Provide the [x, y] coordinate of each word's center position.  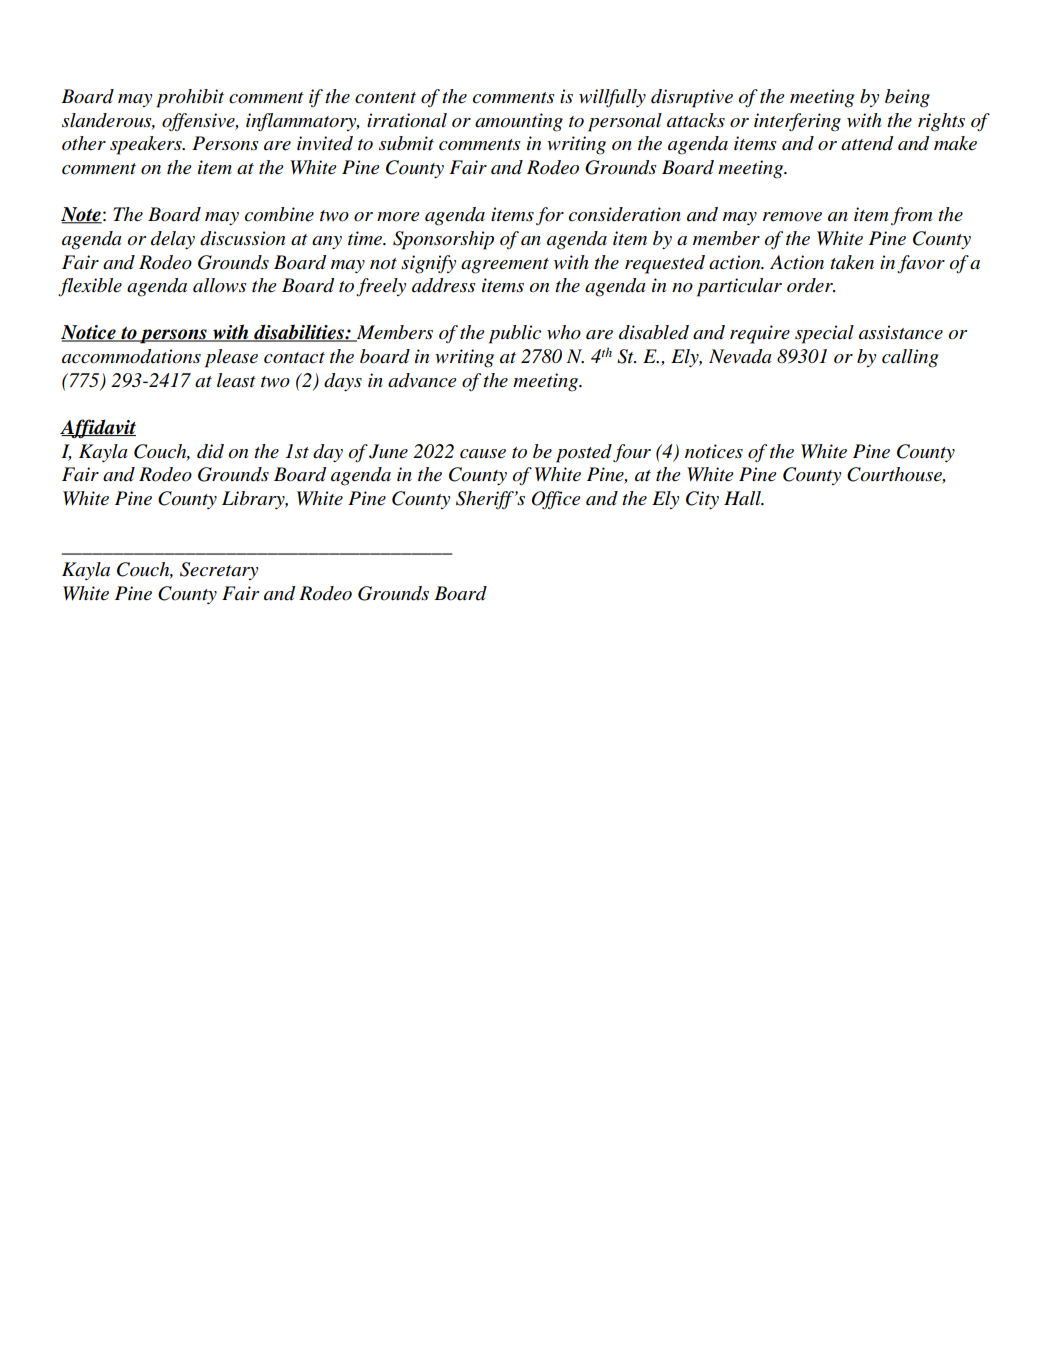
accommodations [131, 356]
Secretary [219, 571]
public [515, 334]
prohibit [190, 98]
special [824, 334]
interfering [797, 122]
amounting [519, 122]
